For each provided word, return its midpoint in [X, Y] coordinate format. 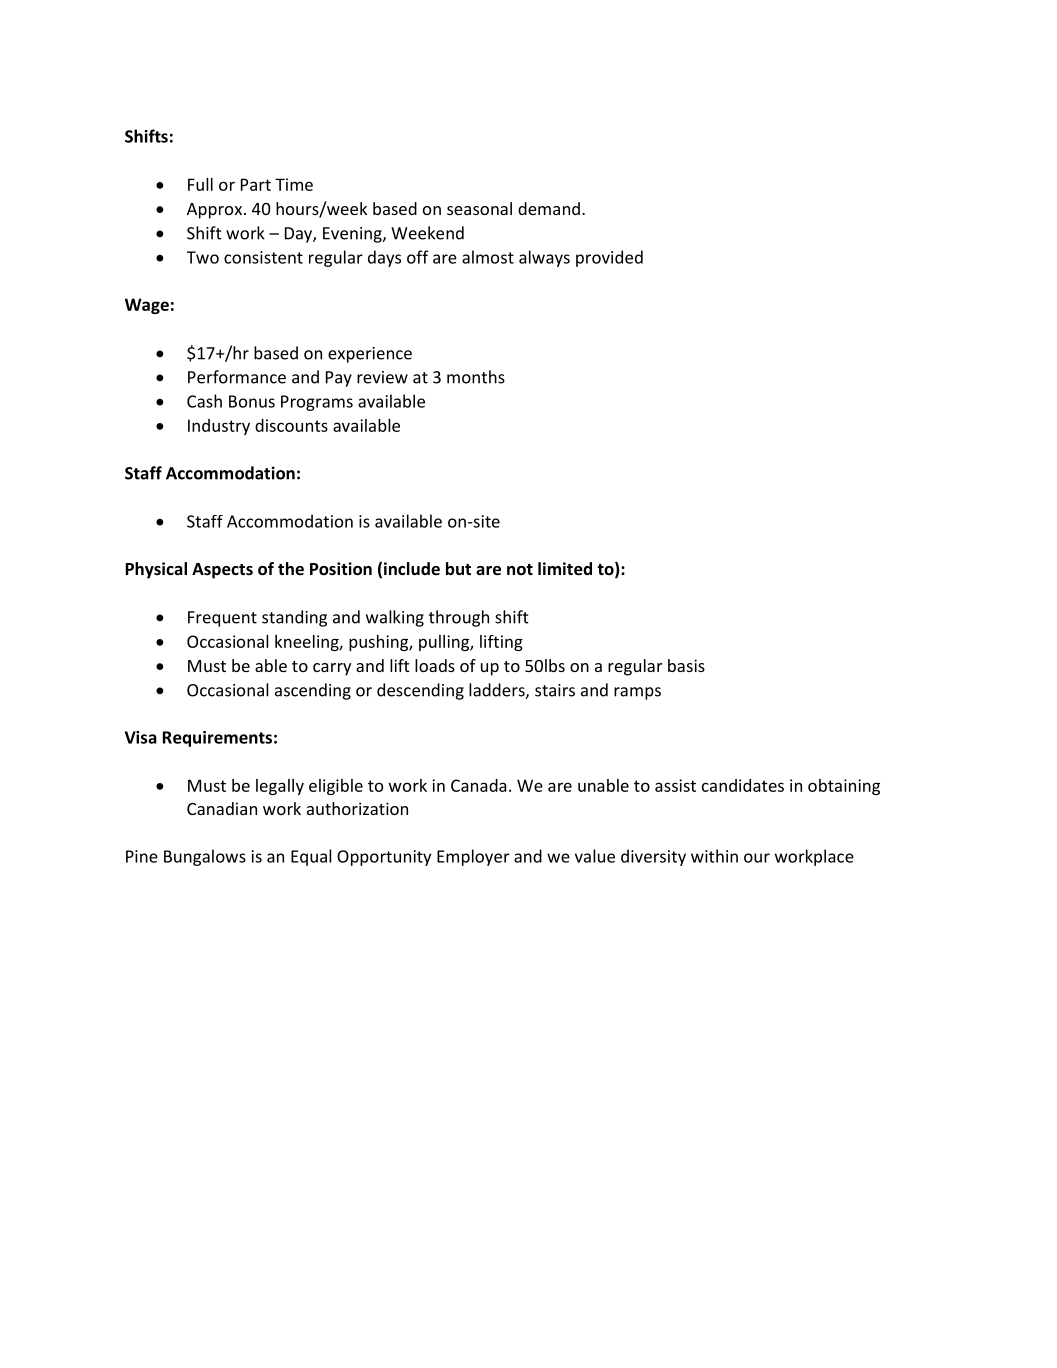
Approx [216, 211]
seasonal [479, 208]
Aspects [222, 571]
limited [565, 569]
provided [609, 258]
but [458, 568]
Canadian [222, 808]
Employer [473, 857]
